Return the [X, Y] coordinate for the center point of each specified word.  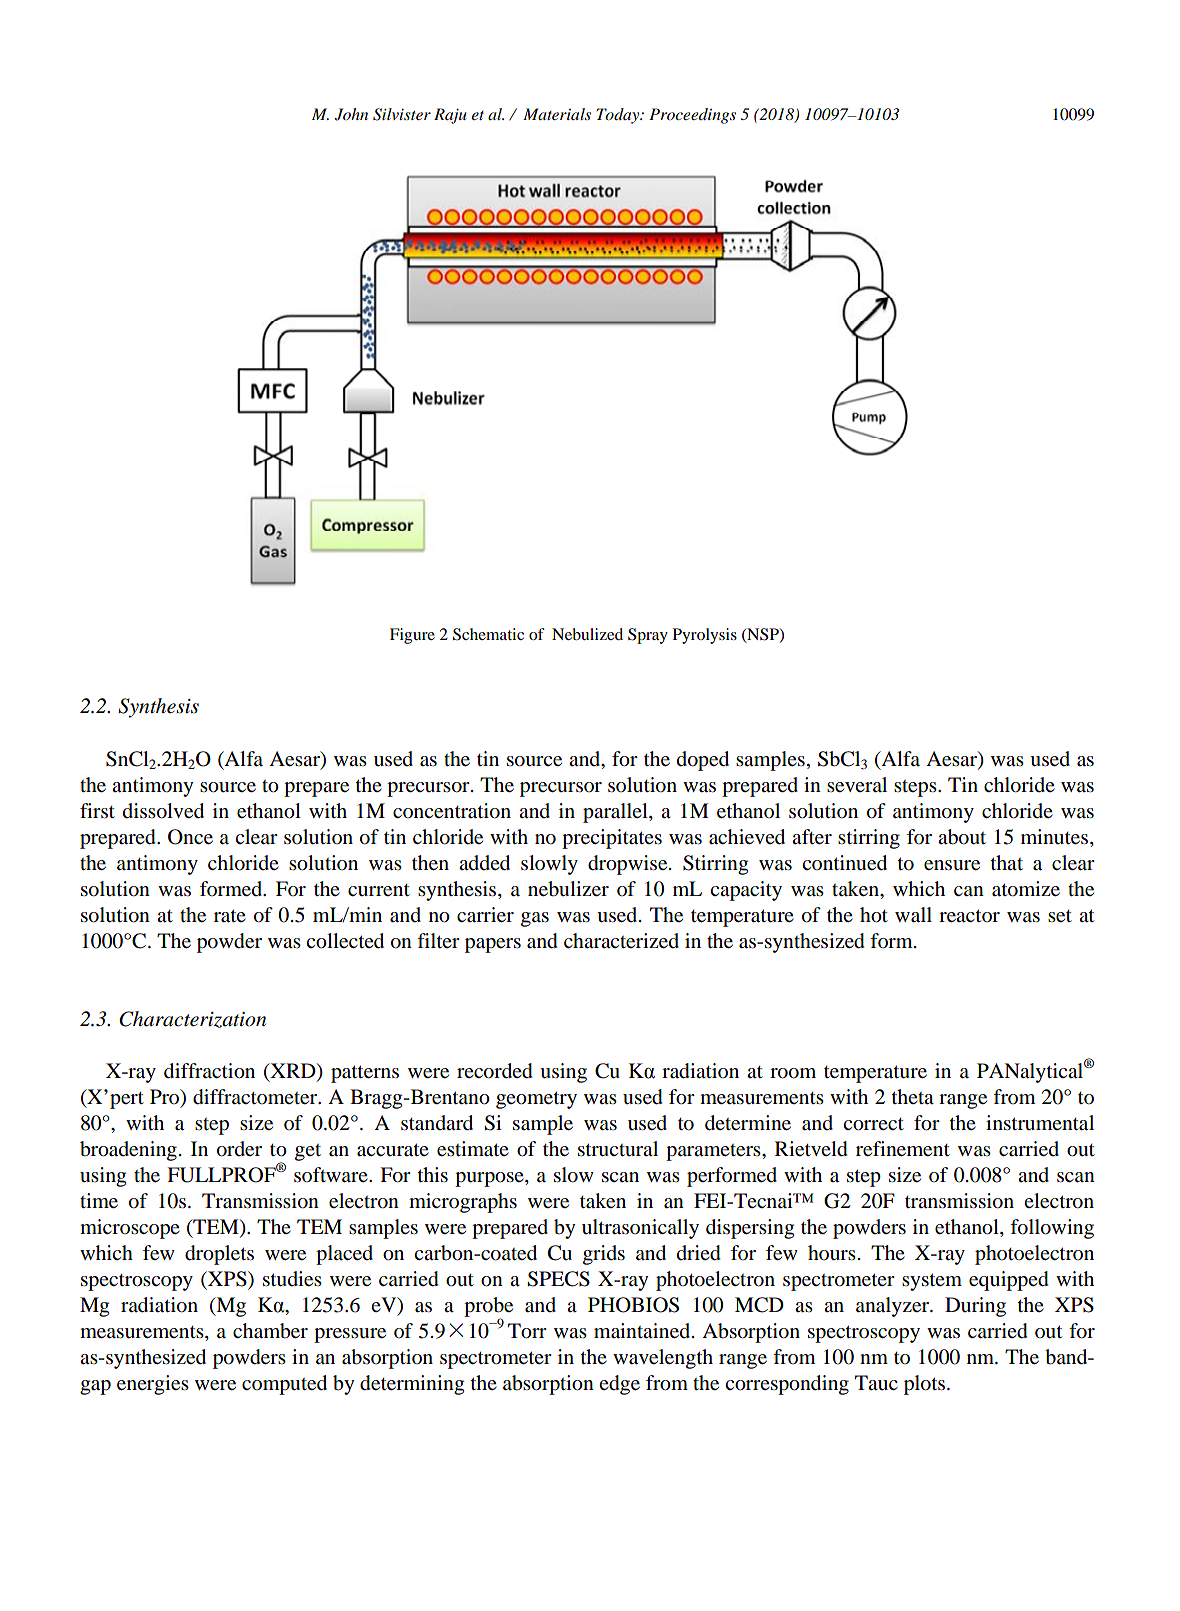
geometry [536, 1100]
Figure [412, 636]
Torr [527, 1331]
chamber [270, 1331]
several [857, 784]
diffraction [209, 1071]
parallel [616, 813]
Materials [557, 114]
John [351, 114]
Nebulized [587, 634]
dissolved [163, 811]
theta [913, 1096]
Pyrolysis [705, 636]
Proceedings [692, 116]
